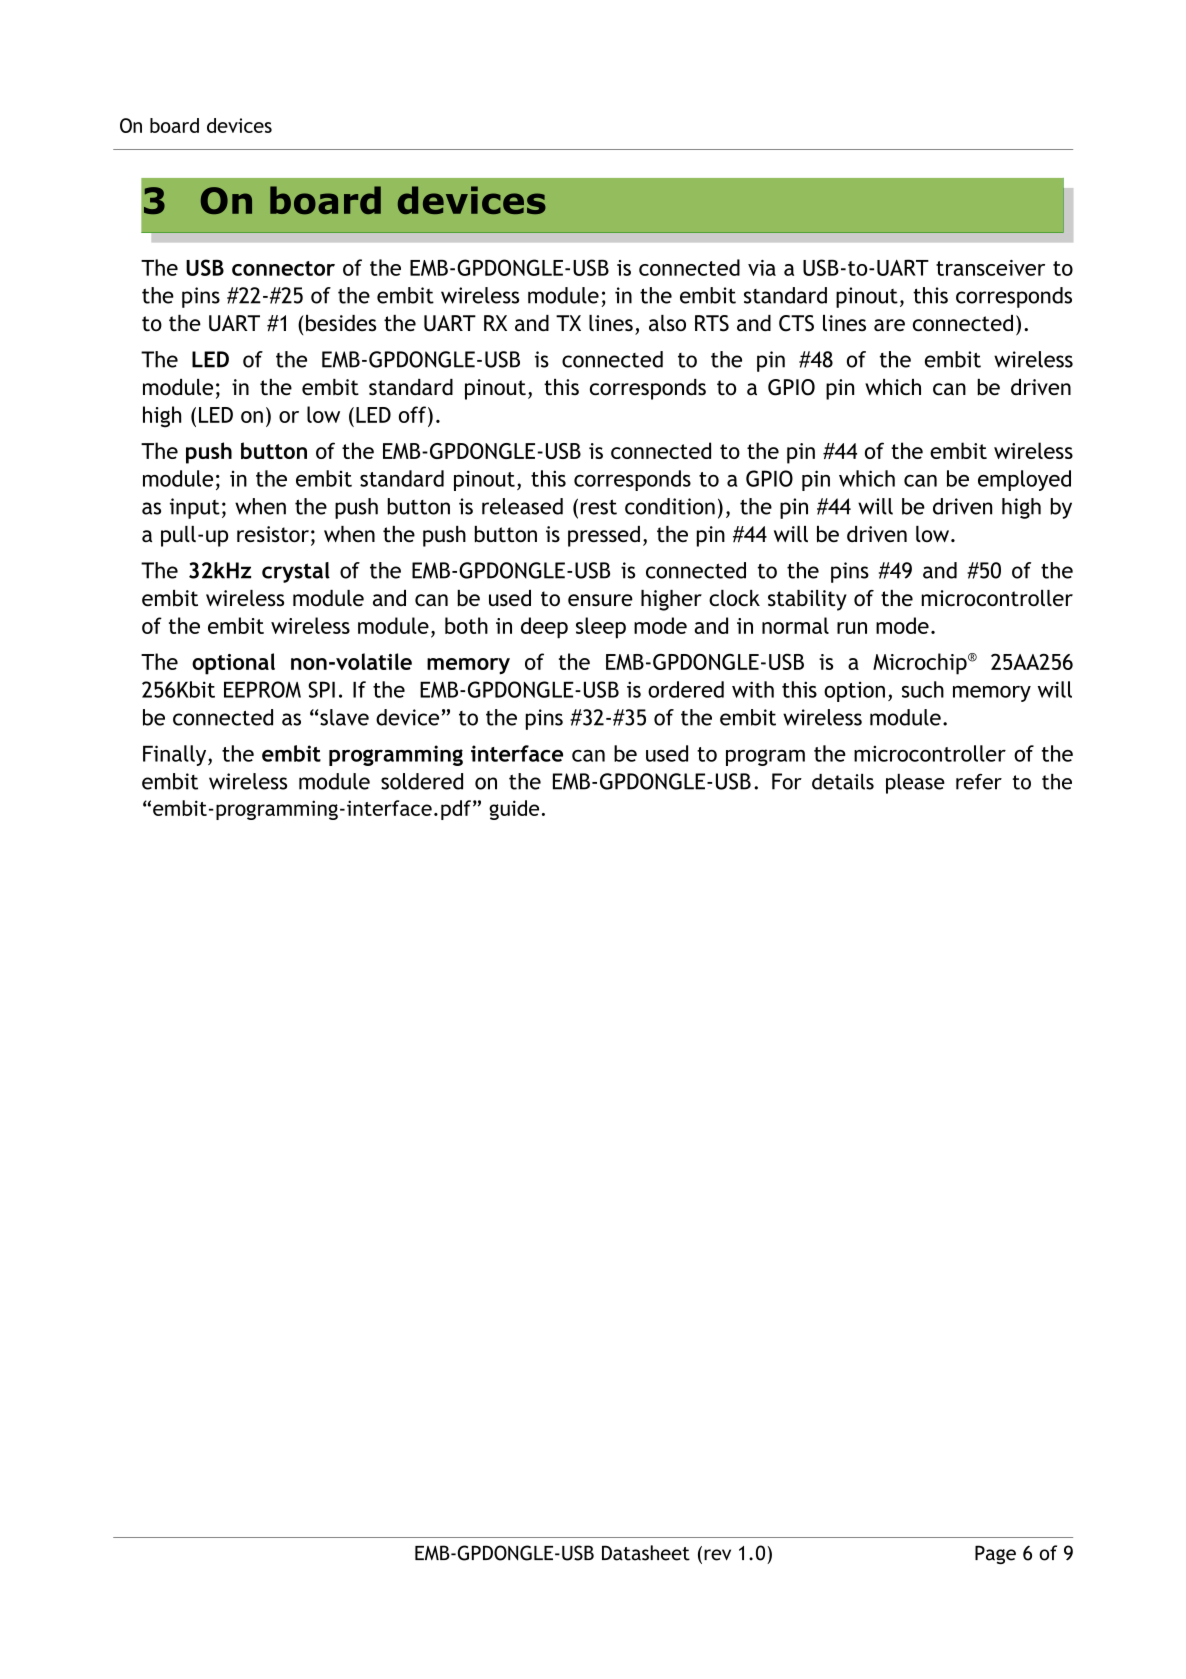 The width and height of the screenshot is (1186, 1679). What do you see at coordinates (514, 810) in the screenshot?
I see `guide` at bounding box center [514, 810].
